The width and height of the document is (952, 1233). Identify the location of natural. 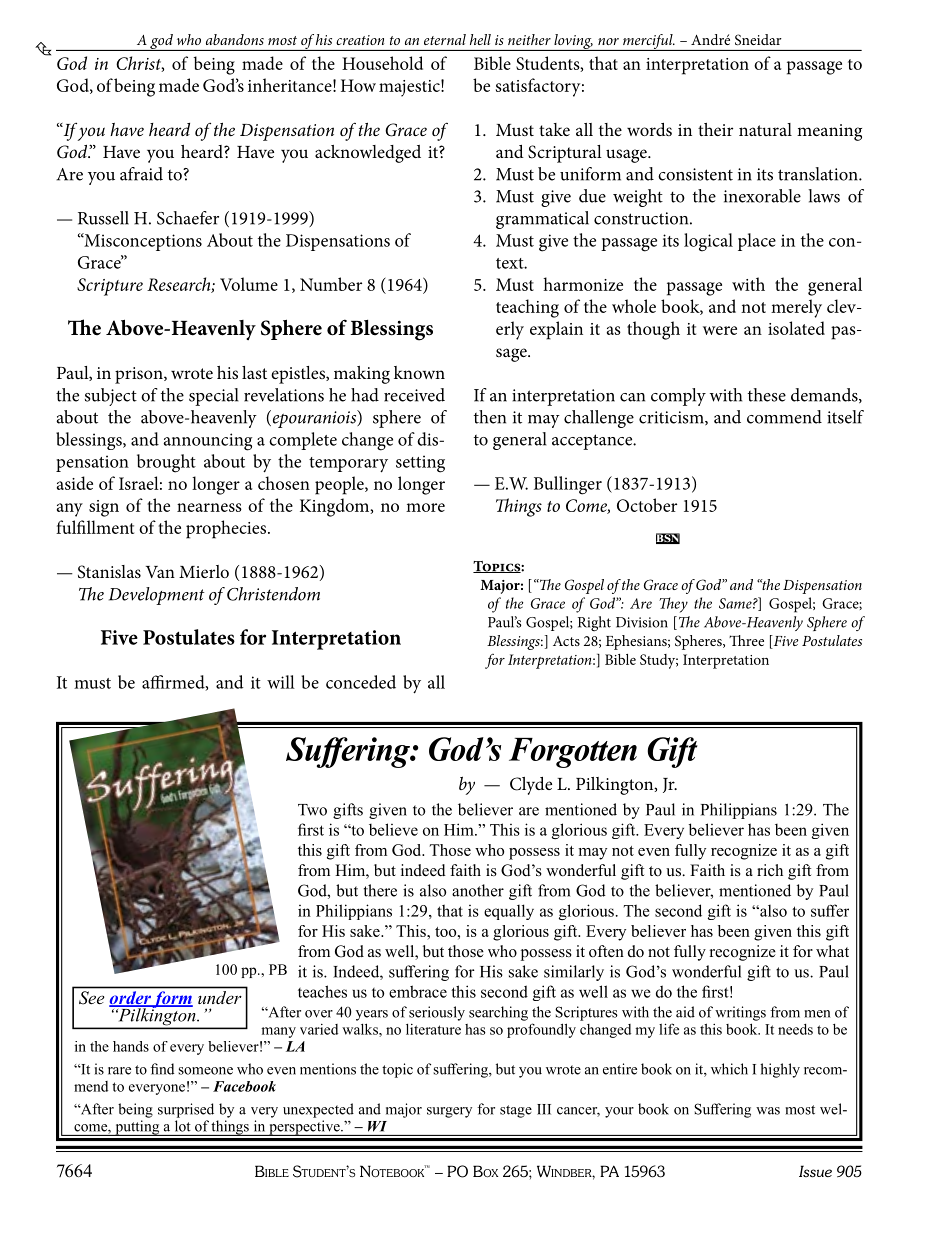
(765, 129).
